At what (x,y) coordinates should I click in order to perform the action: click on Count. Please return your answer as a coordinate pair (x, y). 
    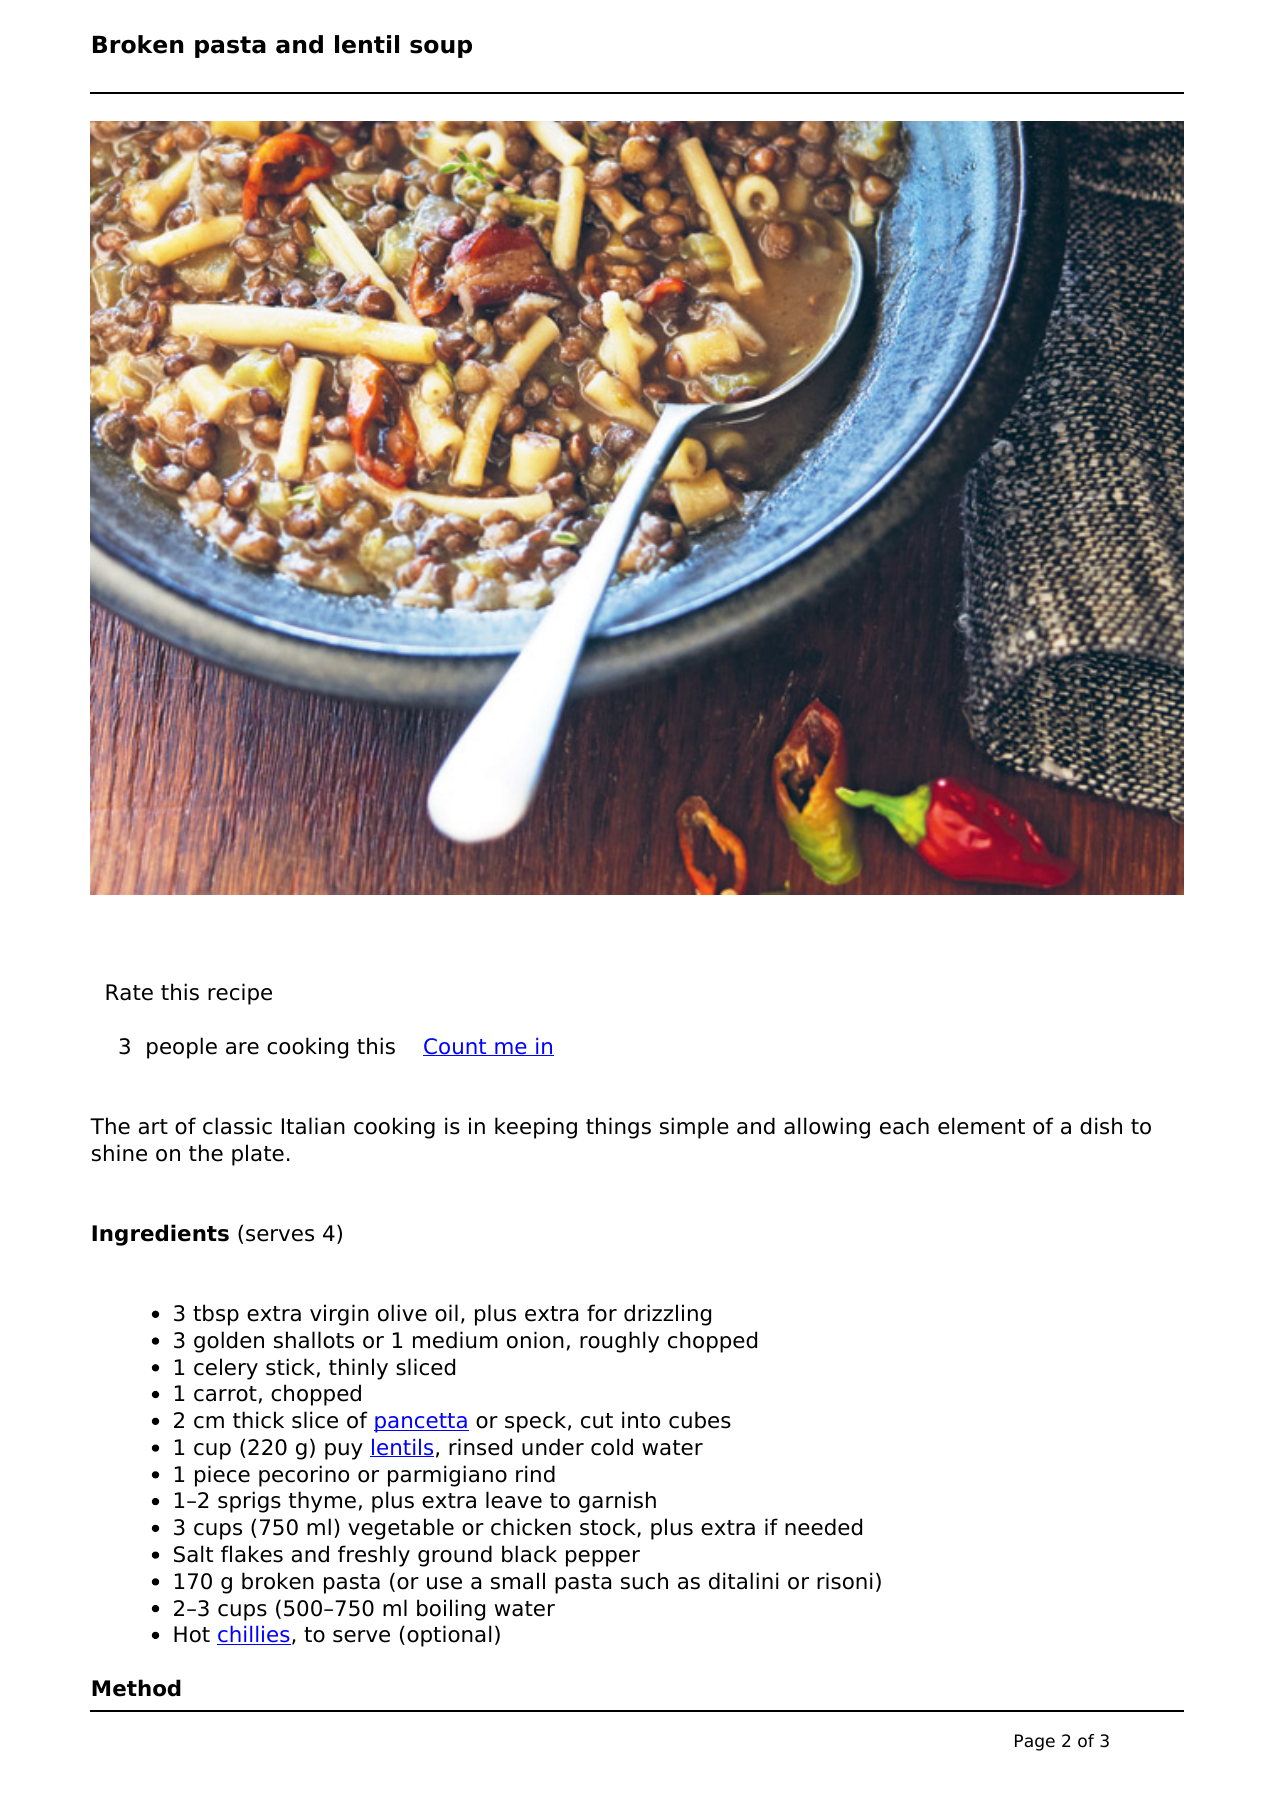
    Looking at the image, I should click on (456, 1047).
